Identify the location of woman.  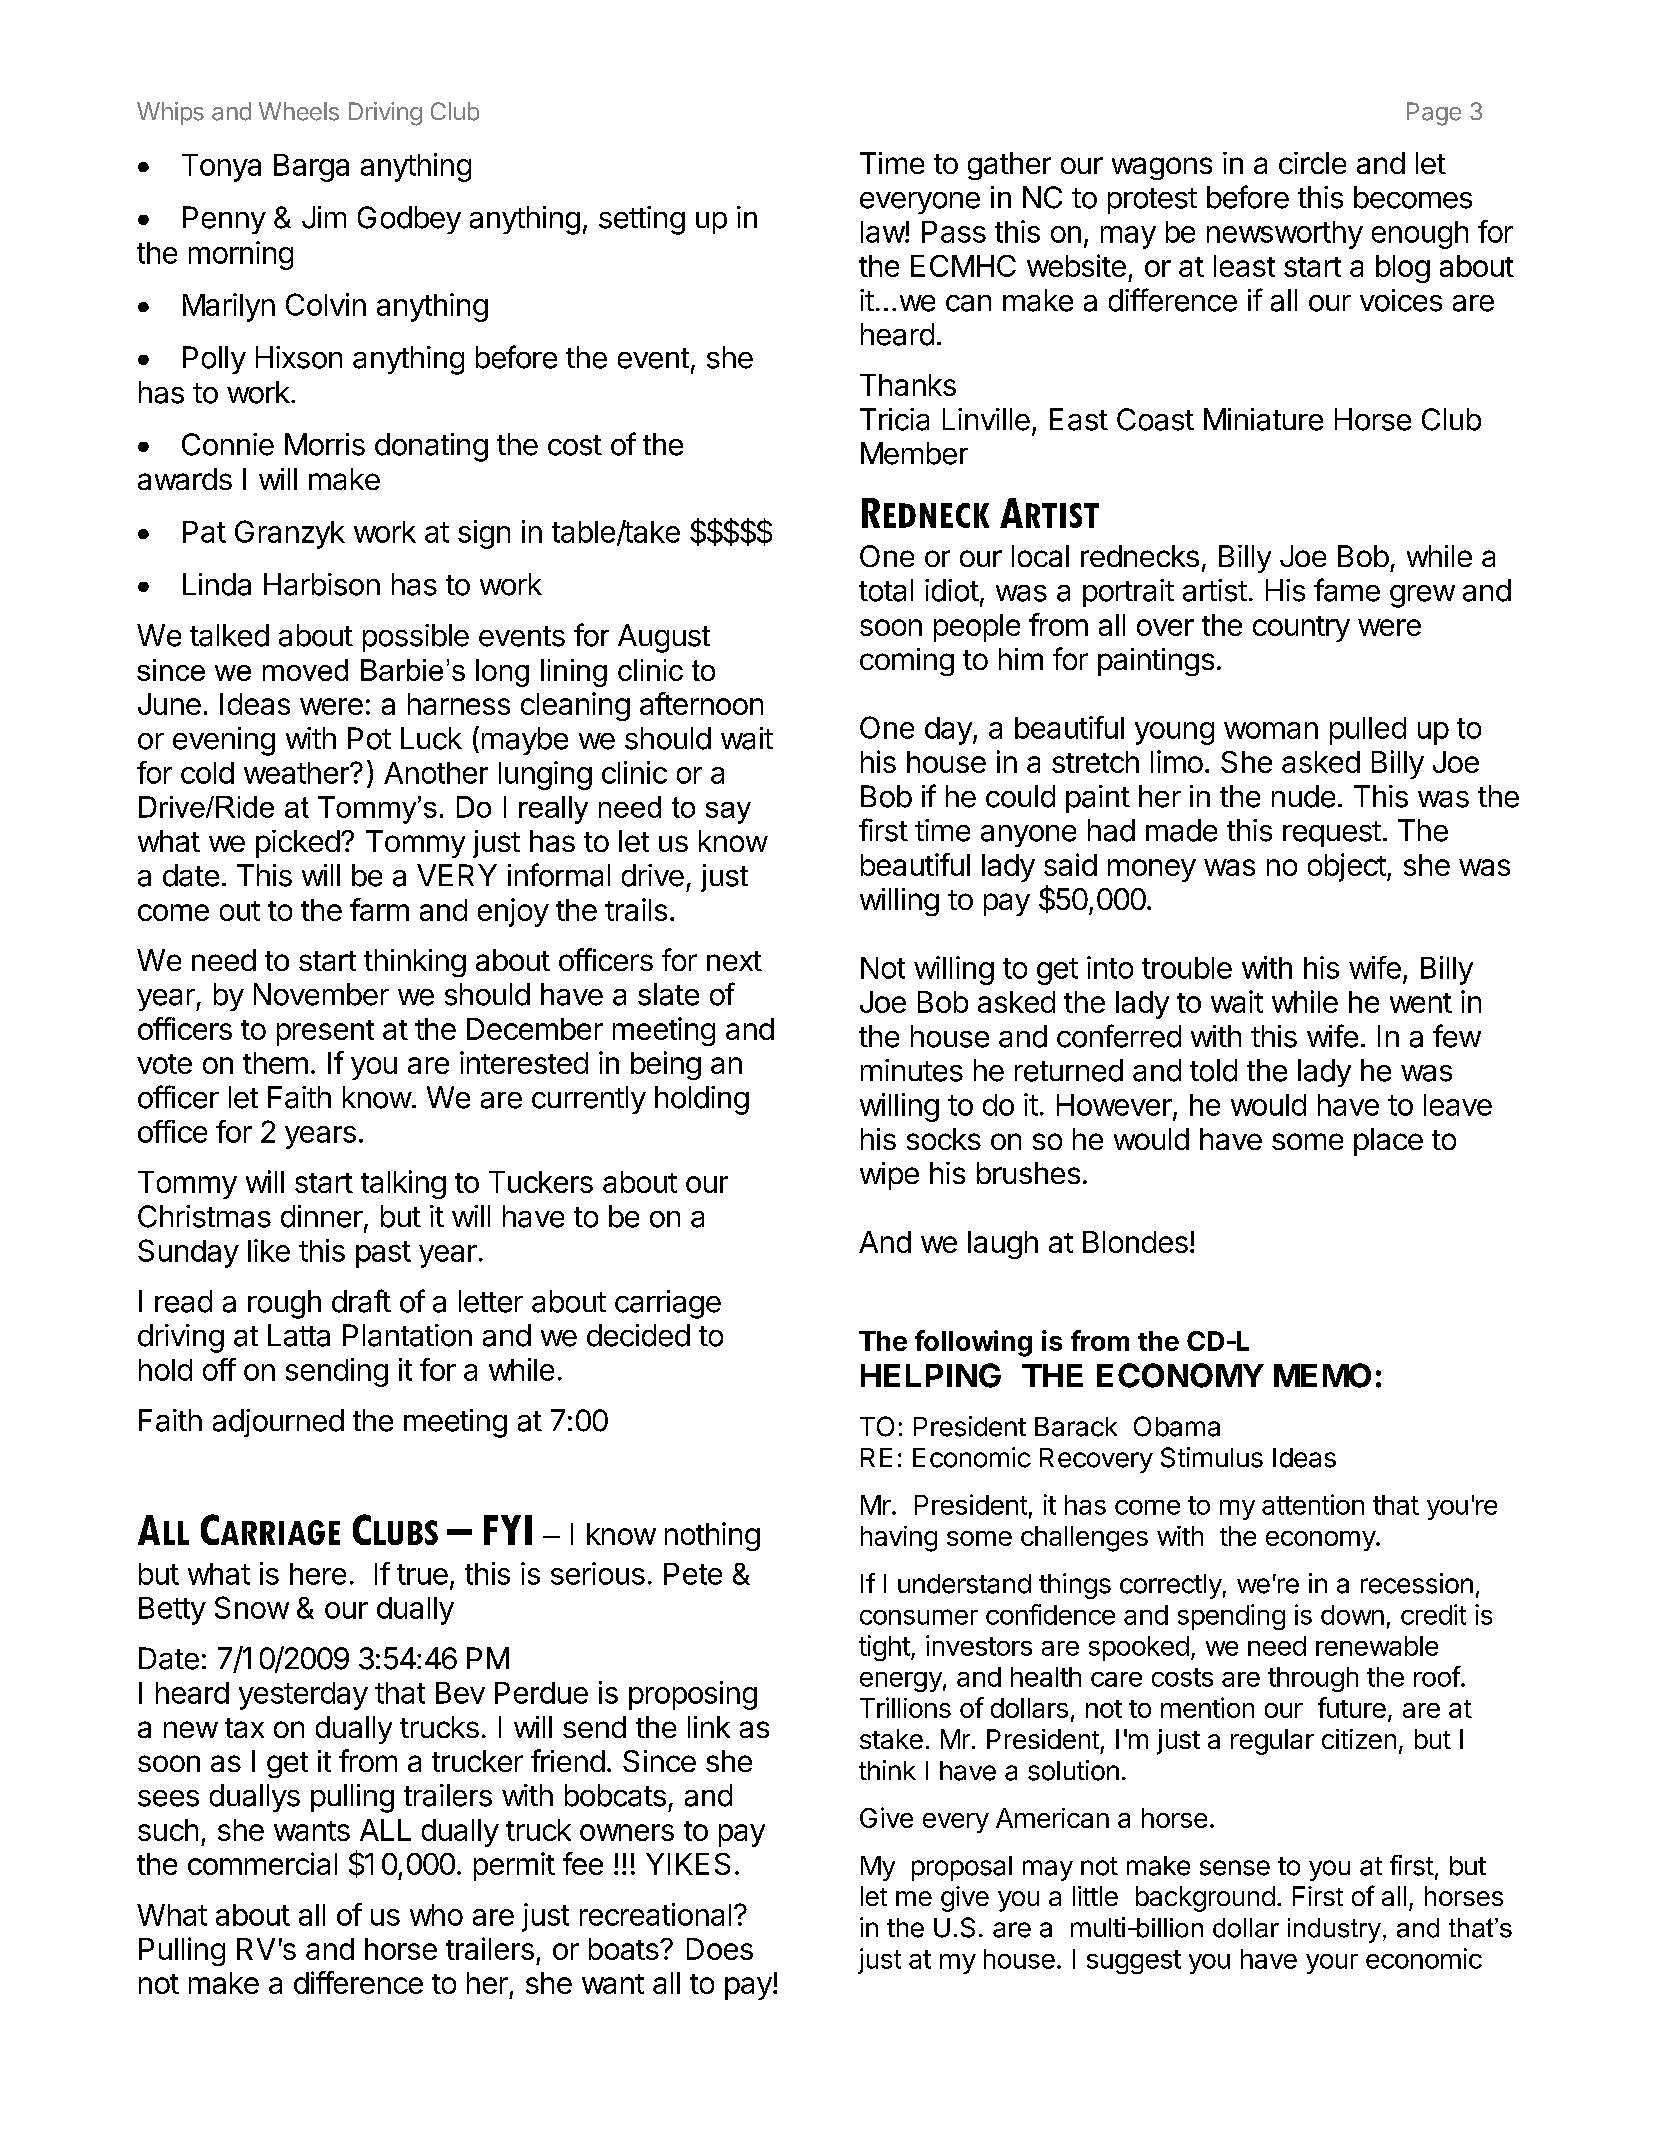
(1271, 730).
